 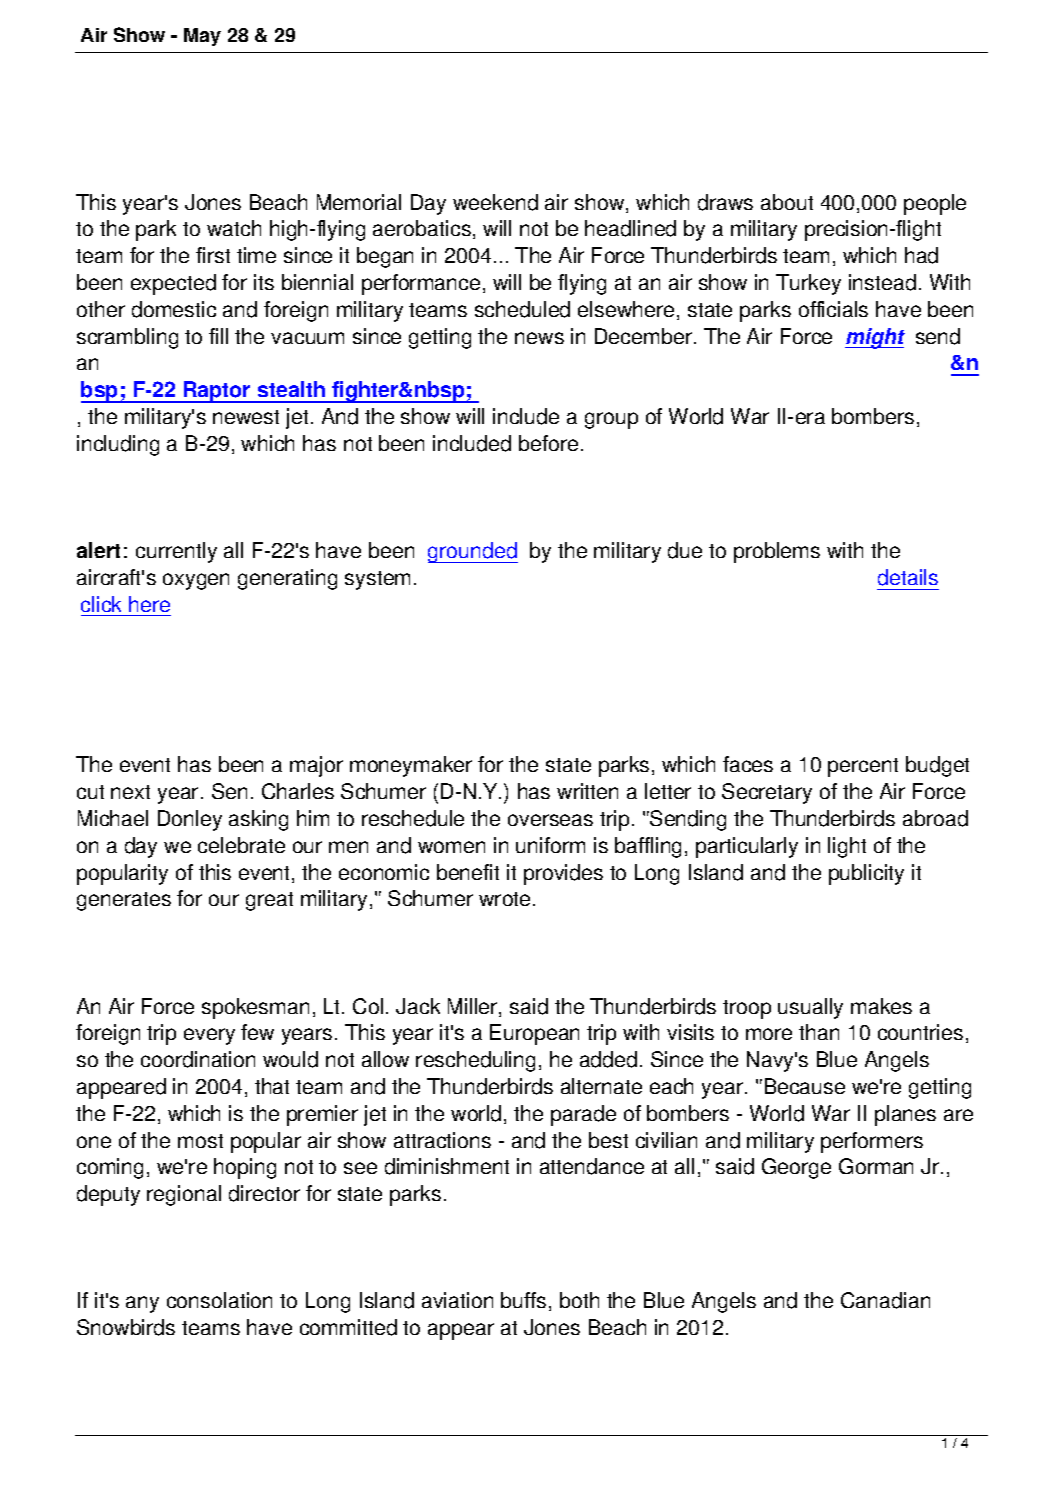 I want to click on about, so click(x=787, y=202).
